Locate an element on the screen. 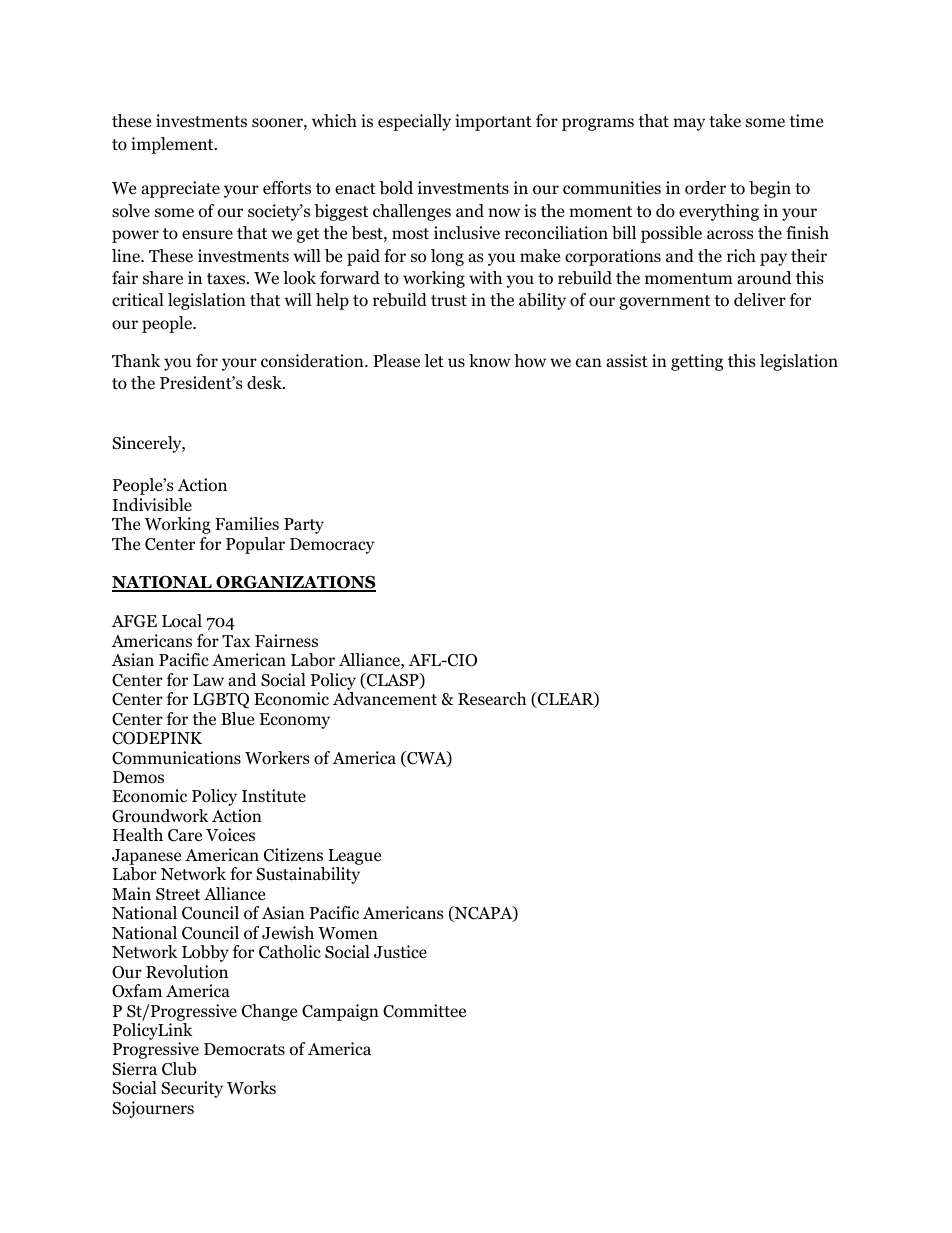 The height and width of the screenshot is (1233, 952). implement is located at coordinates (173, 145).
